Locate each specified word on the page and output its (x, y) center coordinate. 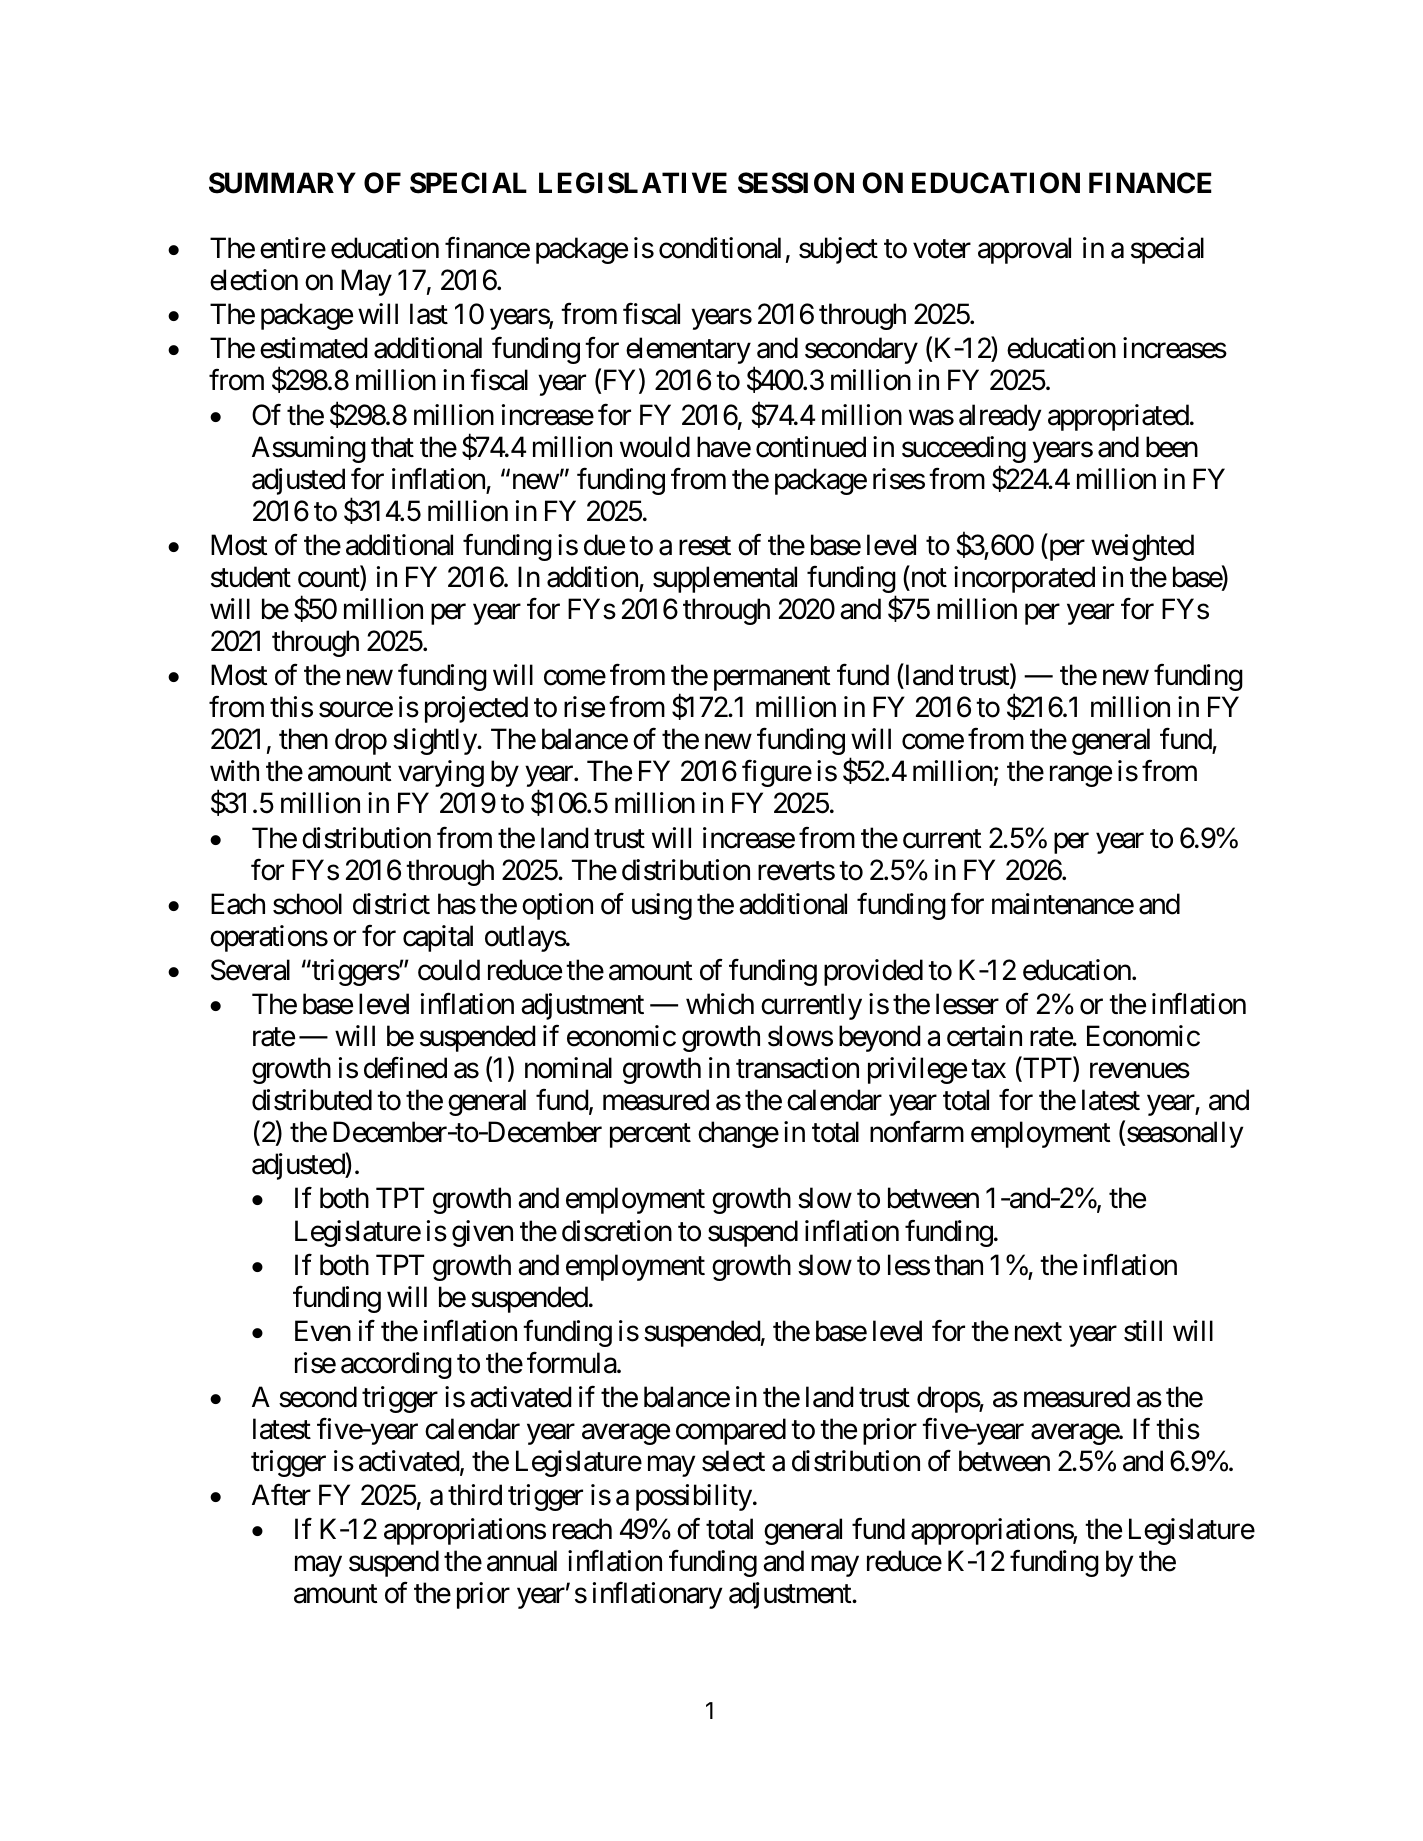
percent (650, 1136)
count (329, 579)
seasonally (1185, 1134)
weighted (1142, 547)
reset (705, 546)
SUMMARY (282, 183)
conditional (720, 248)
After (281, 1495)
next (1038, 1332)
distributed (312, 1100)
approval (1024, 250)
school (307, 904)
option (557, 906)
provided (873, 972)
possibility (694, 1497)
